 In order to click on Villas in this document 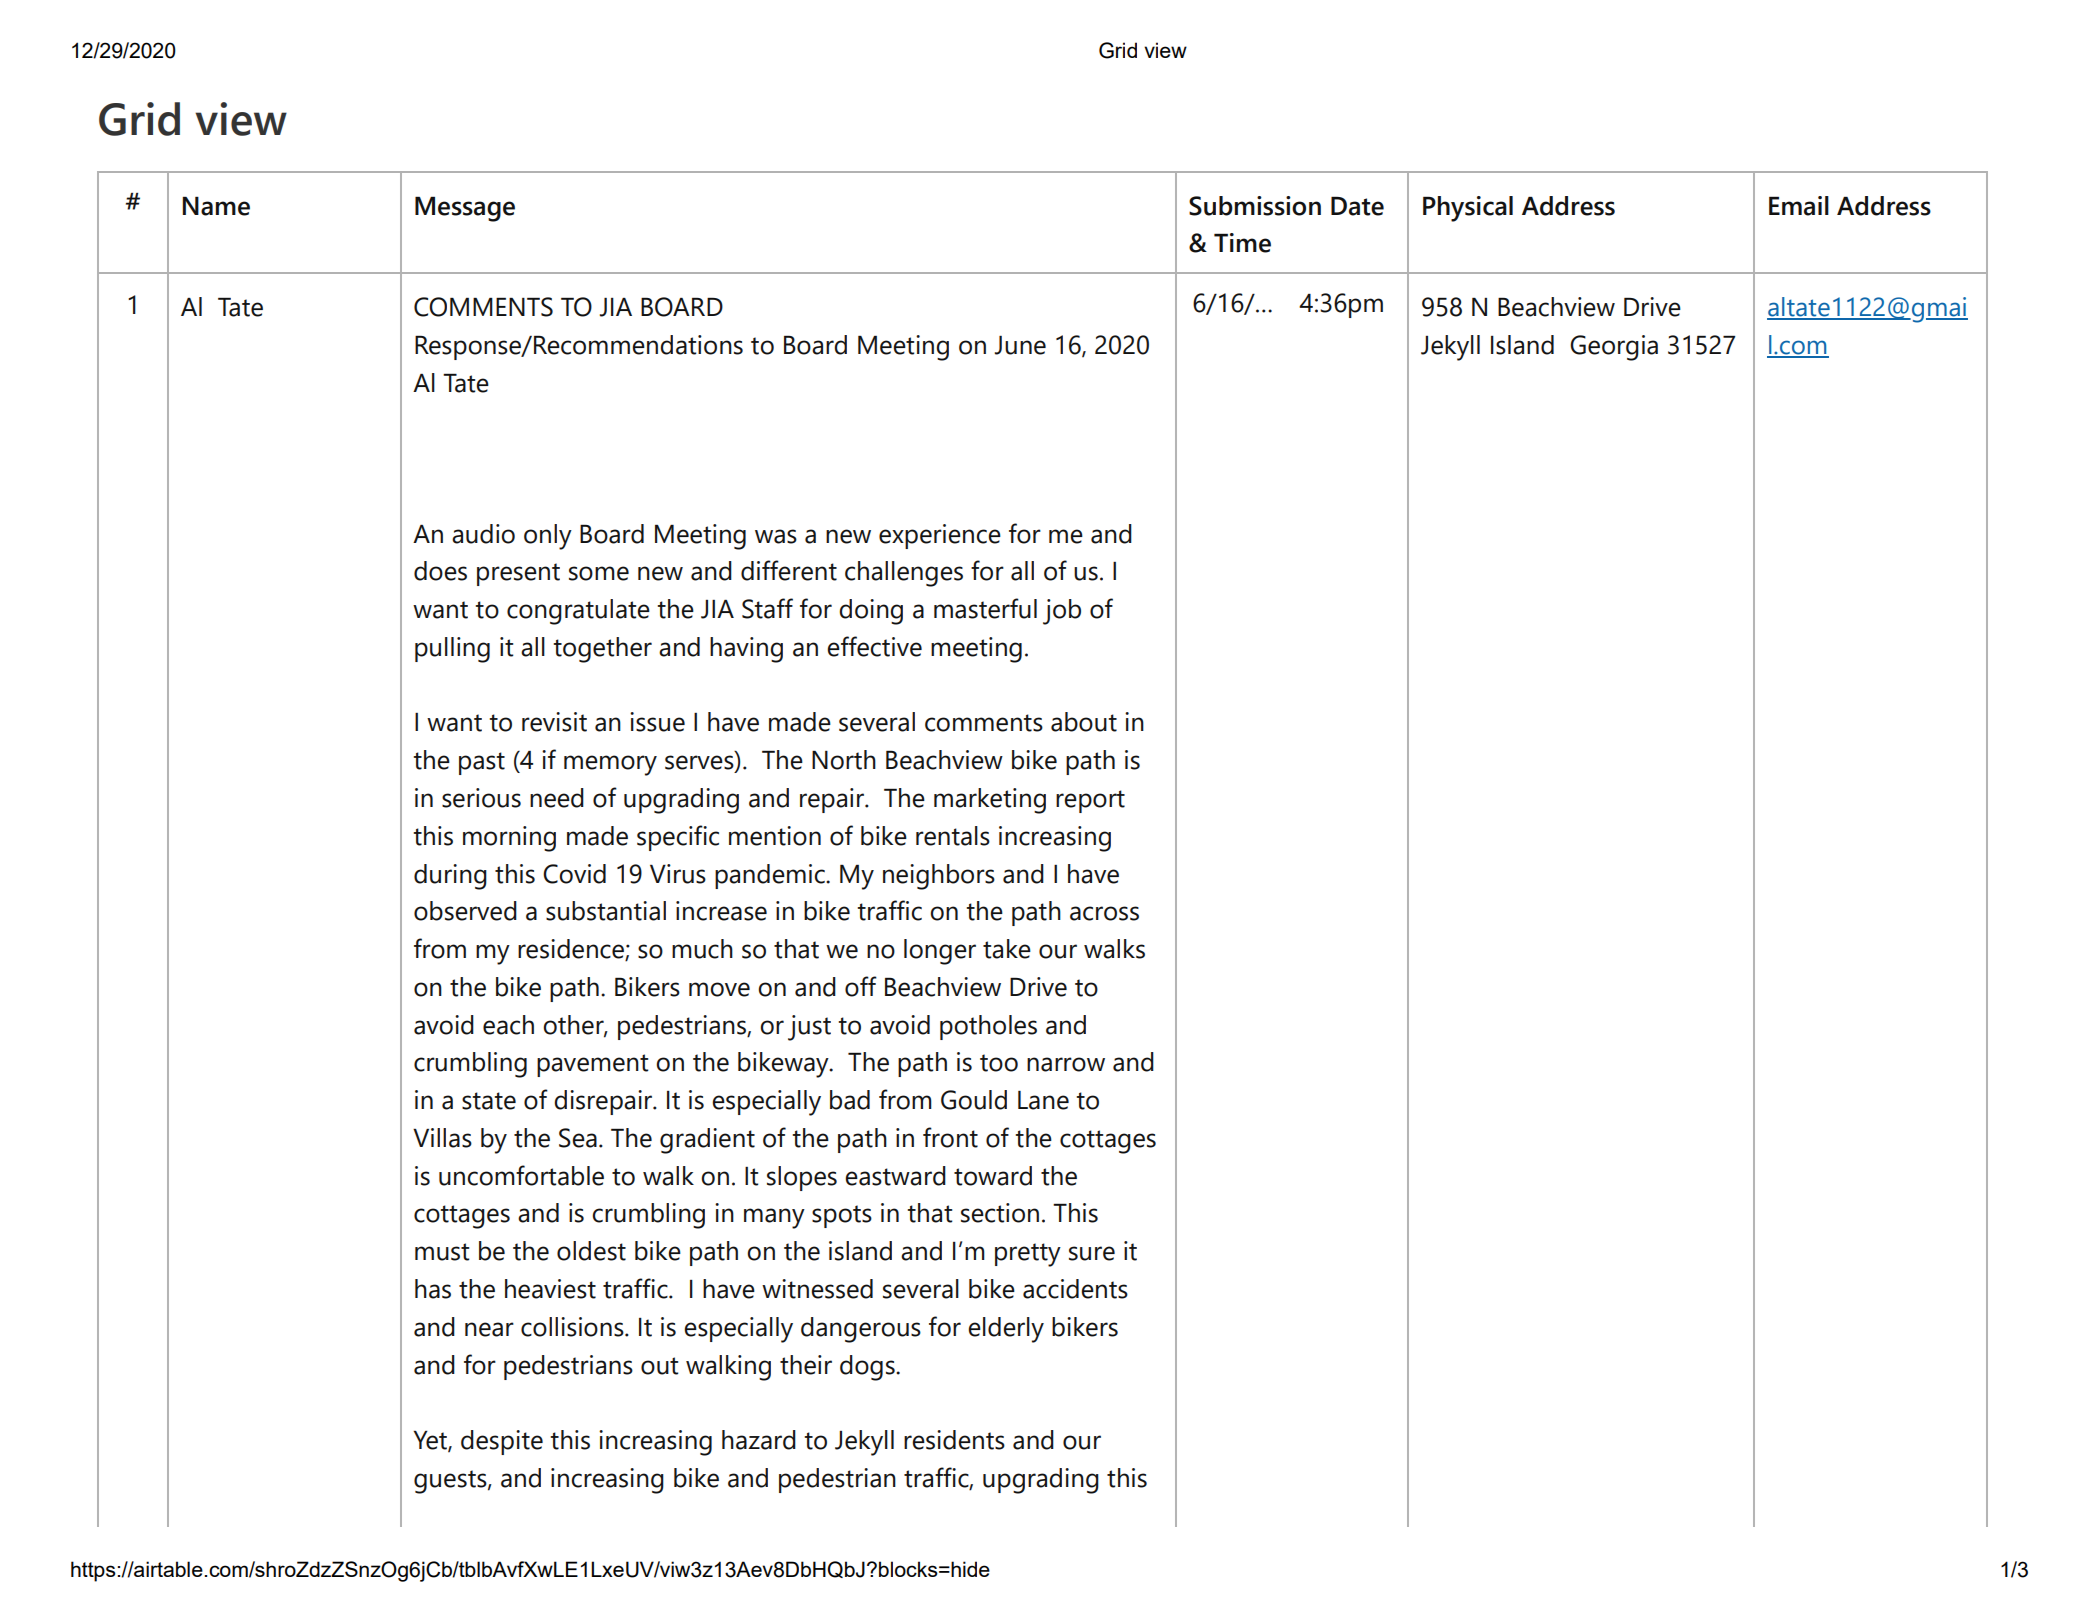, I will do `click(442, 1138)`.
